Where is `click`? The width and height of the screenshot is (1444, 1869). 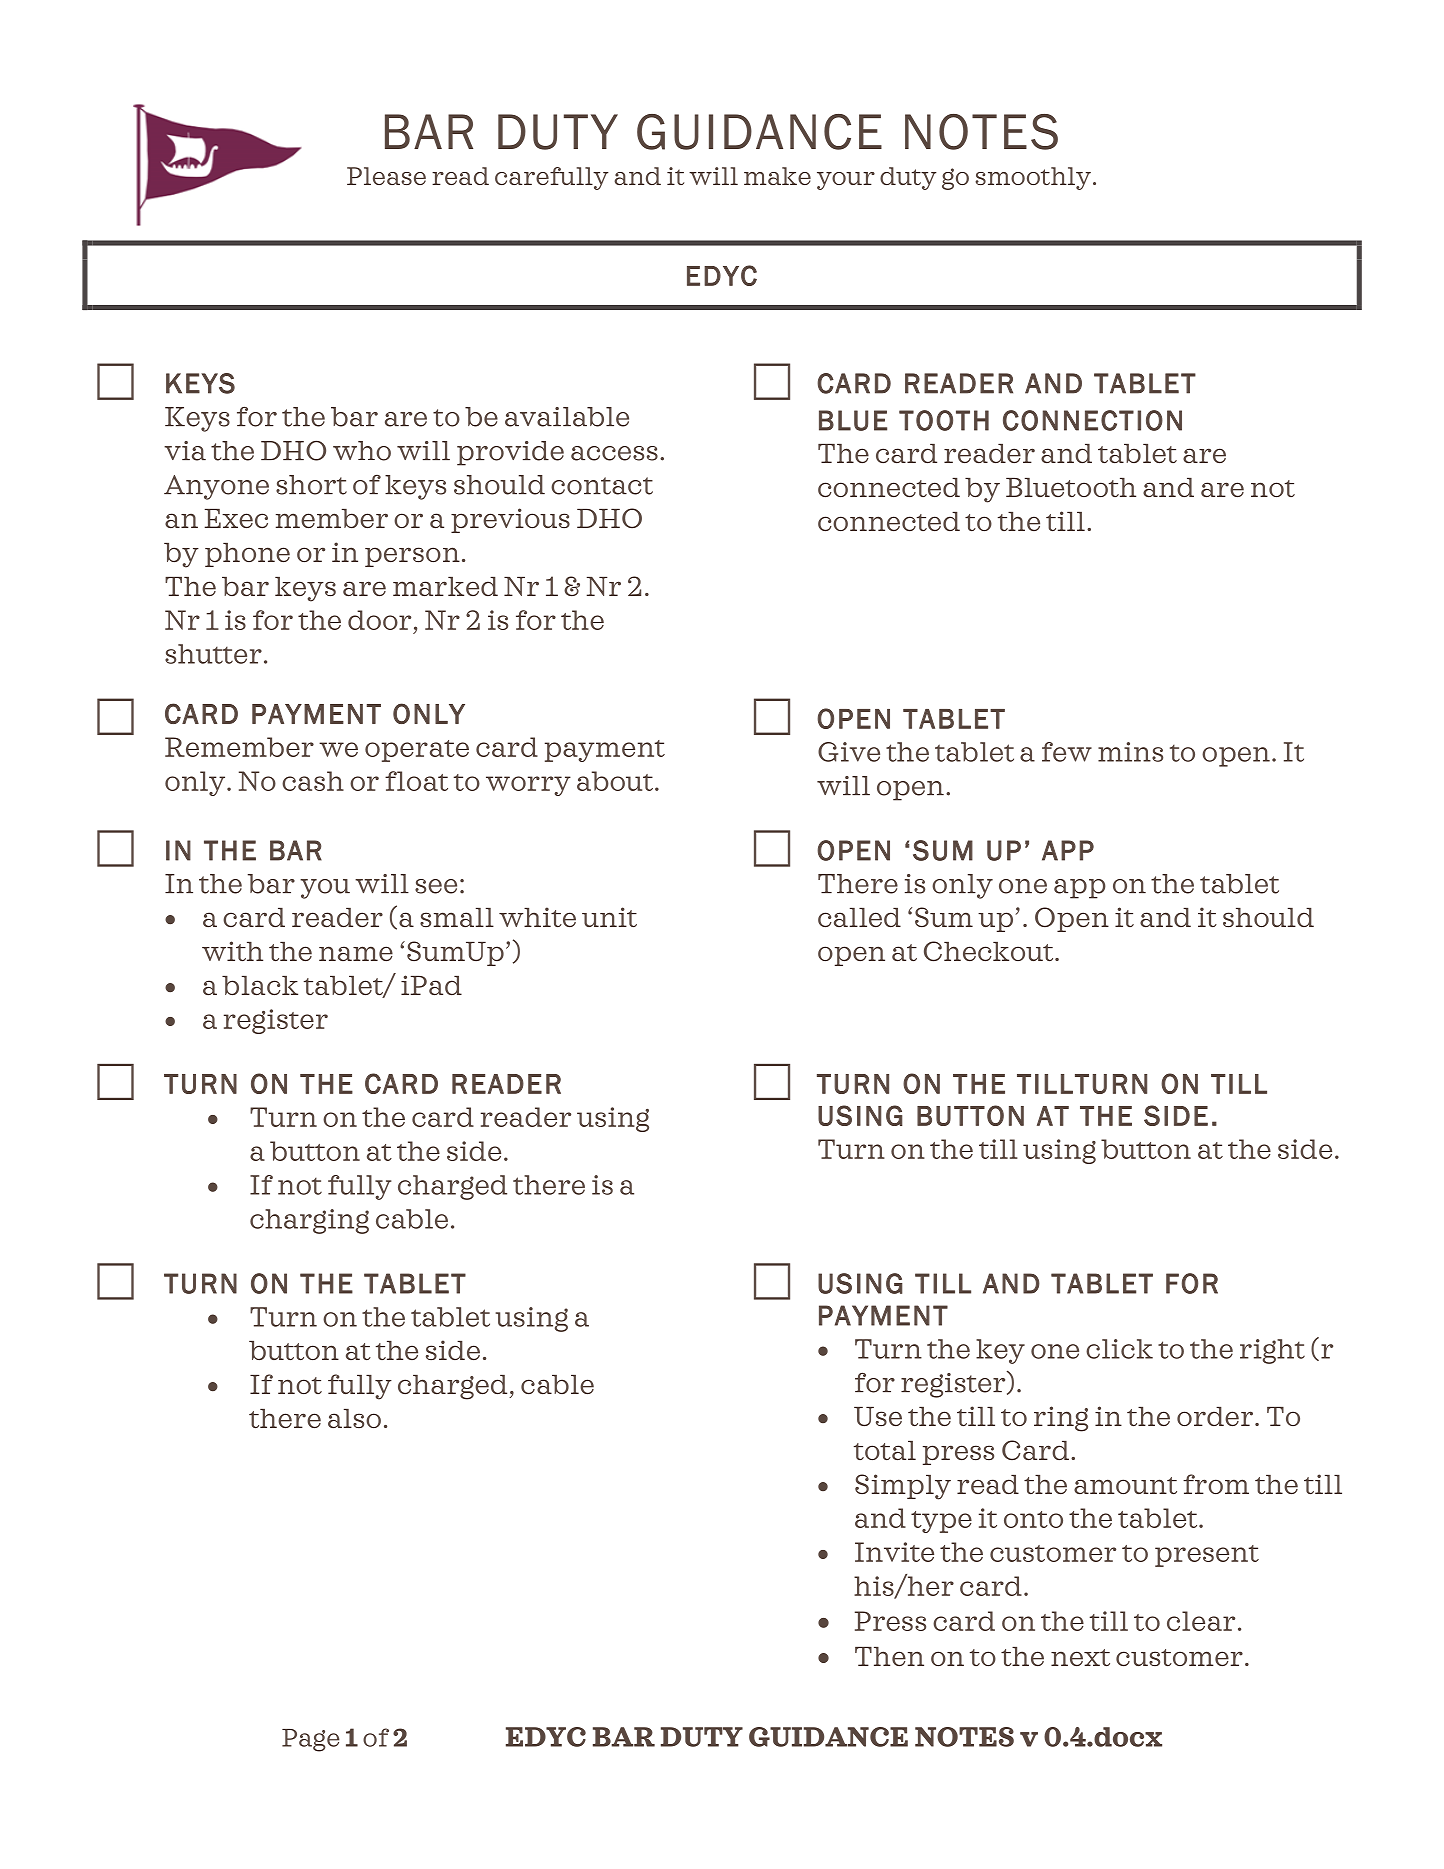 click is located at coordinates (1119, 1349).
